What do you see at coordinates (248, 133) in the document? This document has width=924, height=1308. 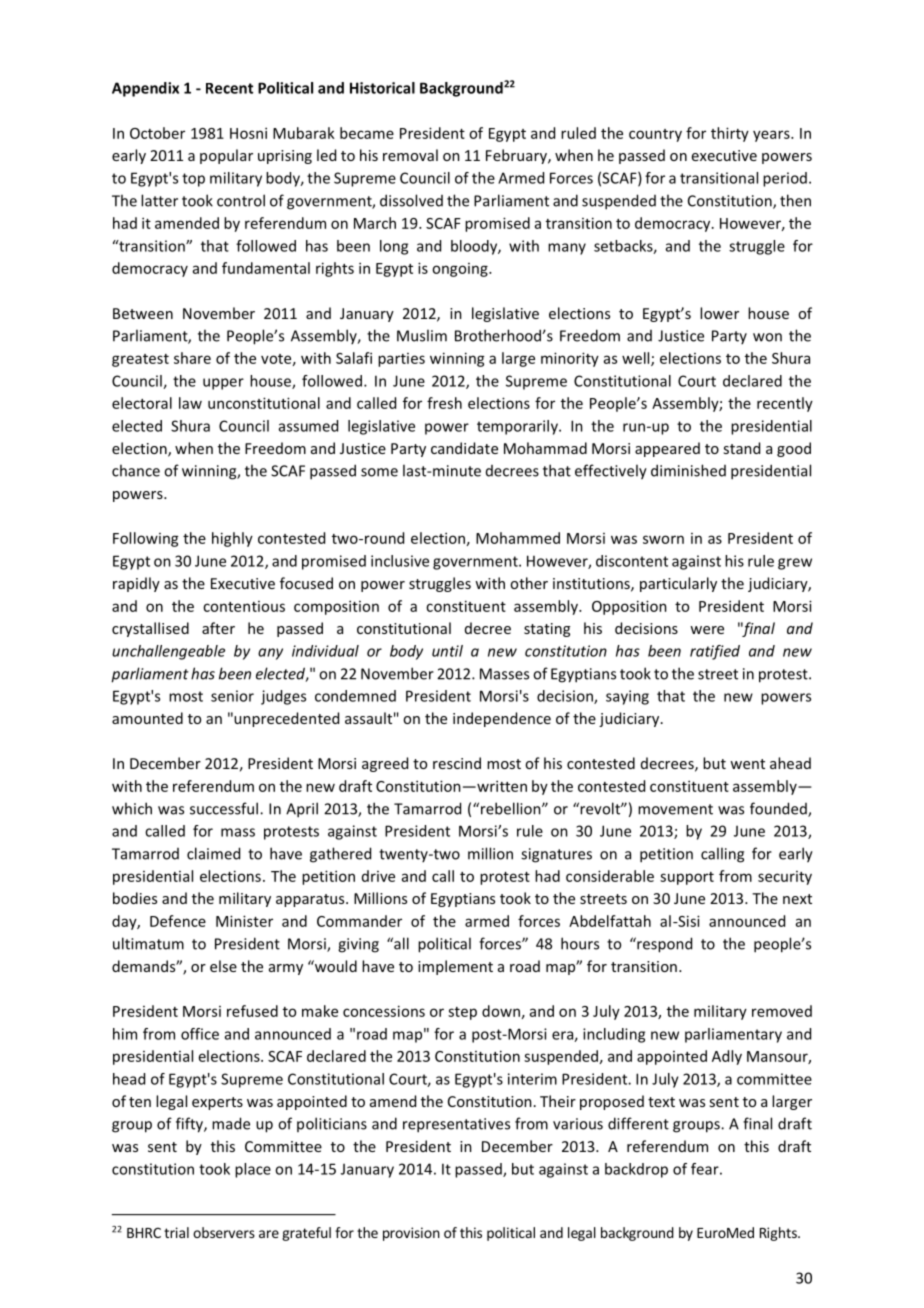 I see `Hosni` at bounding box center [248, 133].
